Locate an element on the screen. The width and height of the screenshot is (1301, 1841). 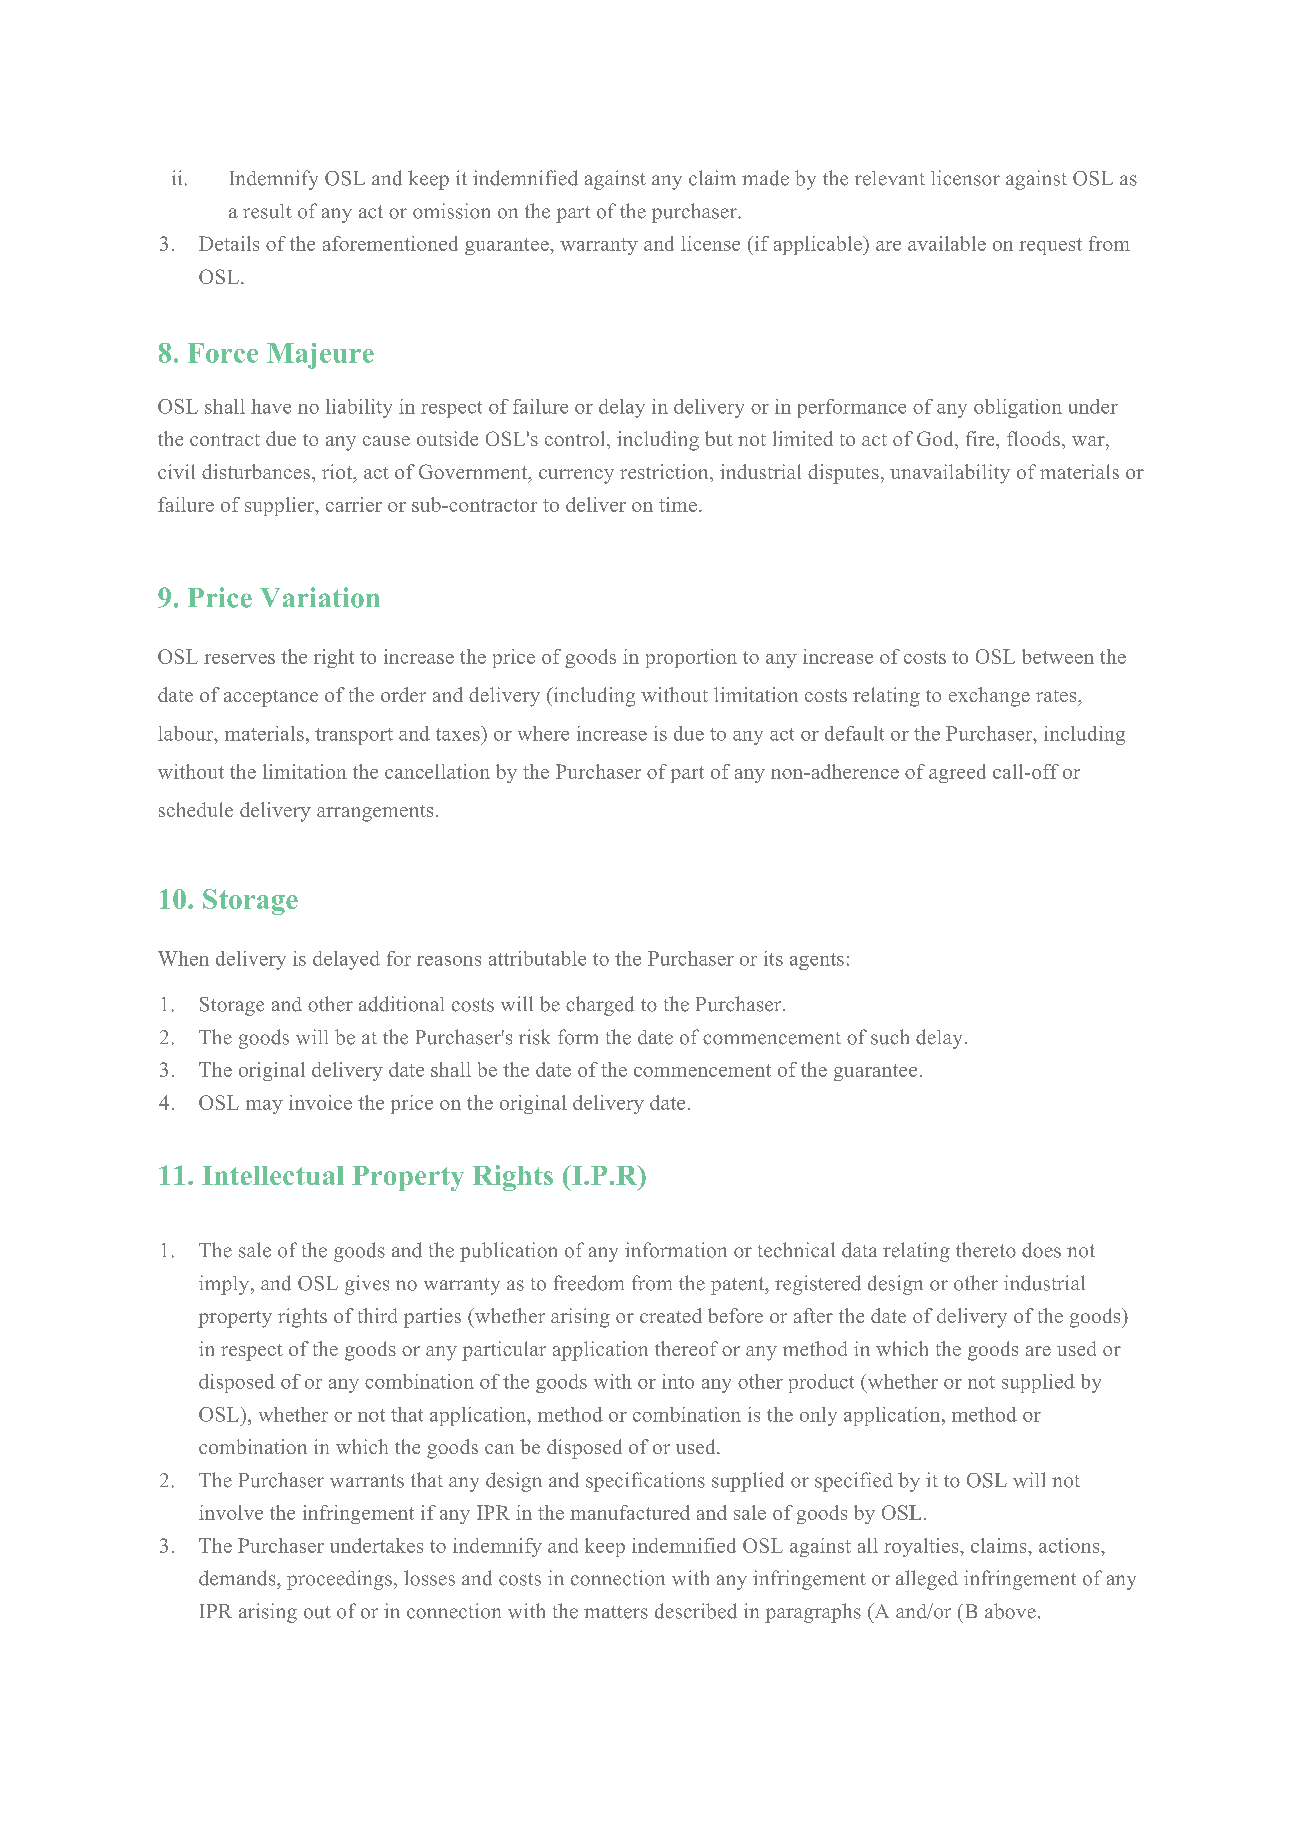
matters is located at coordinates (616, 1612).
